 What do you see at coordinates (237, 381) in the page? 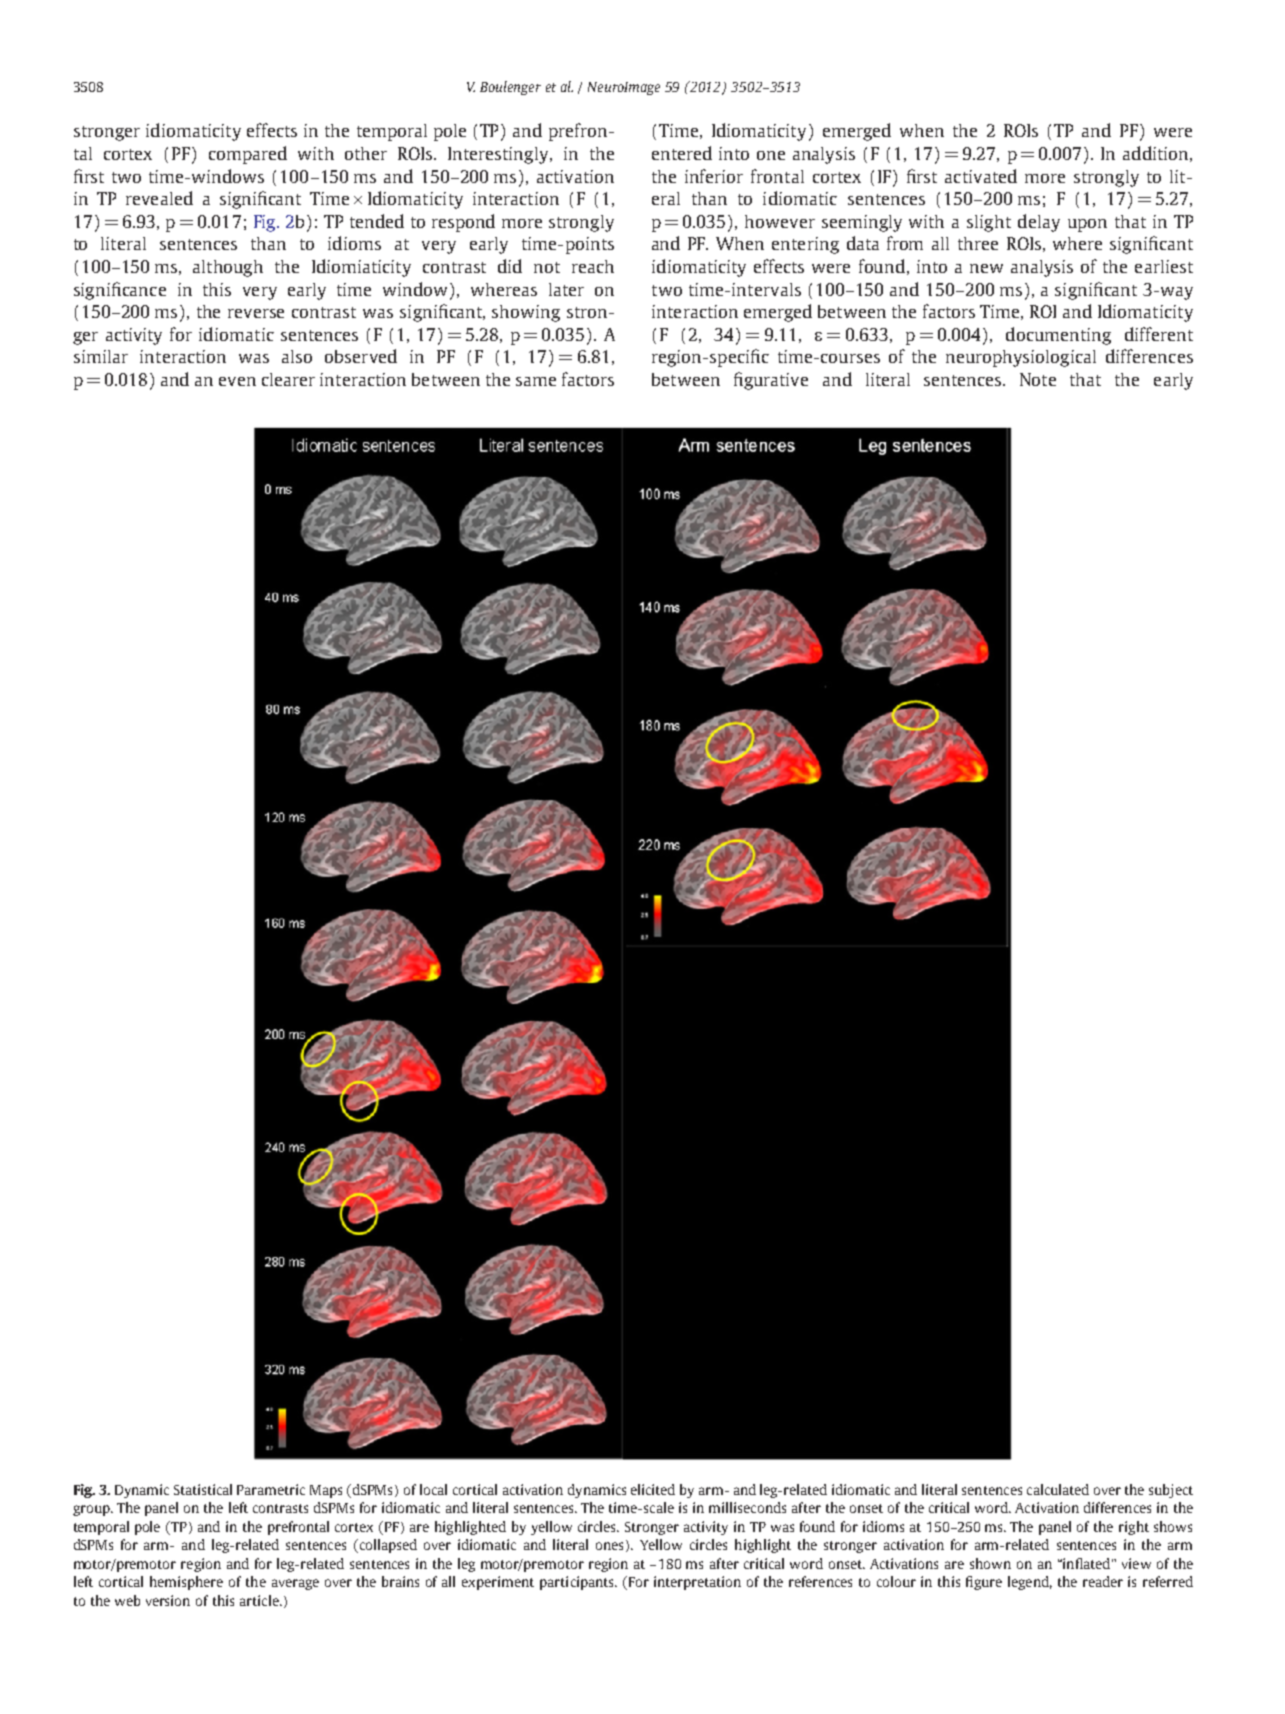
I see `even` at bounding box center [237, 381].
